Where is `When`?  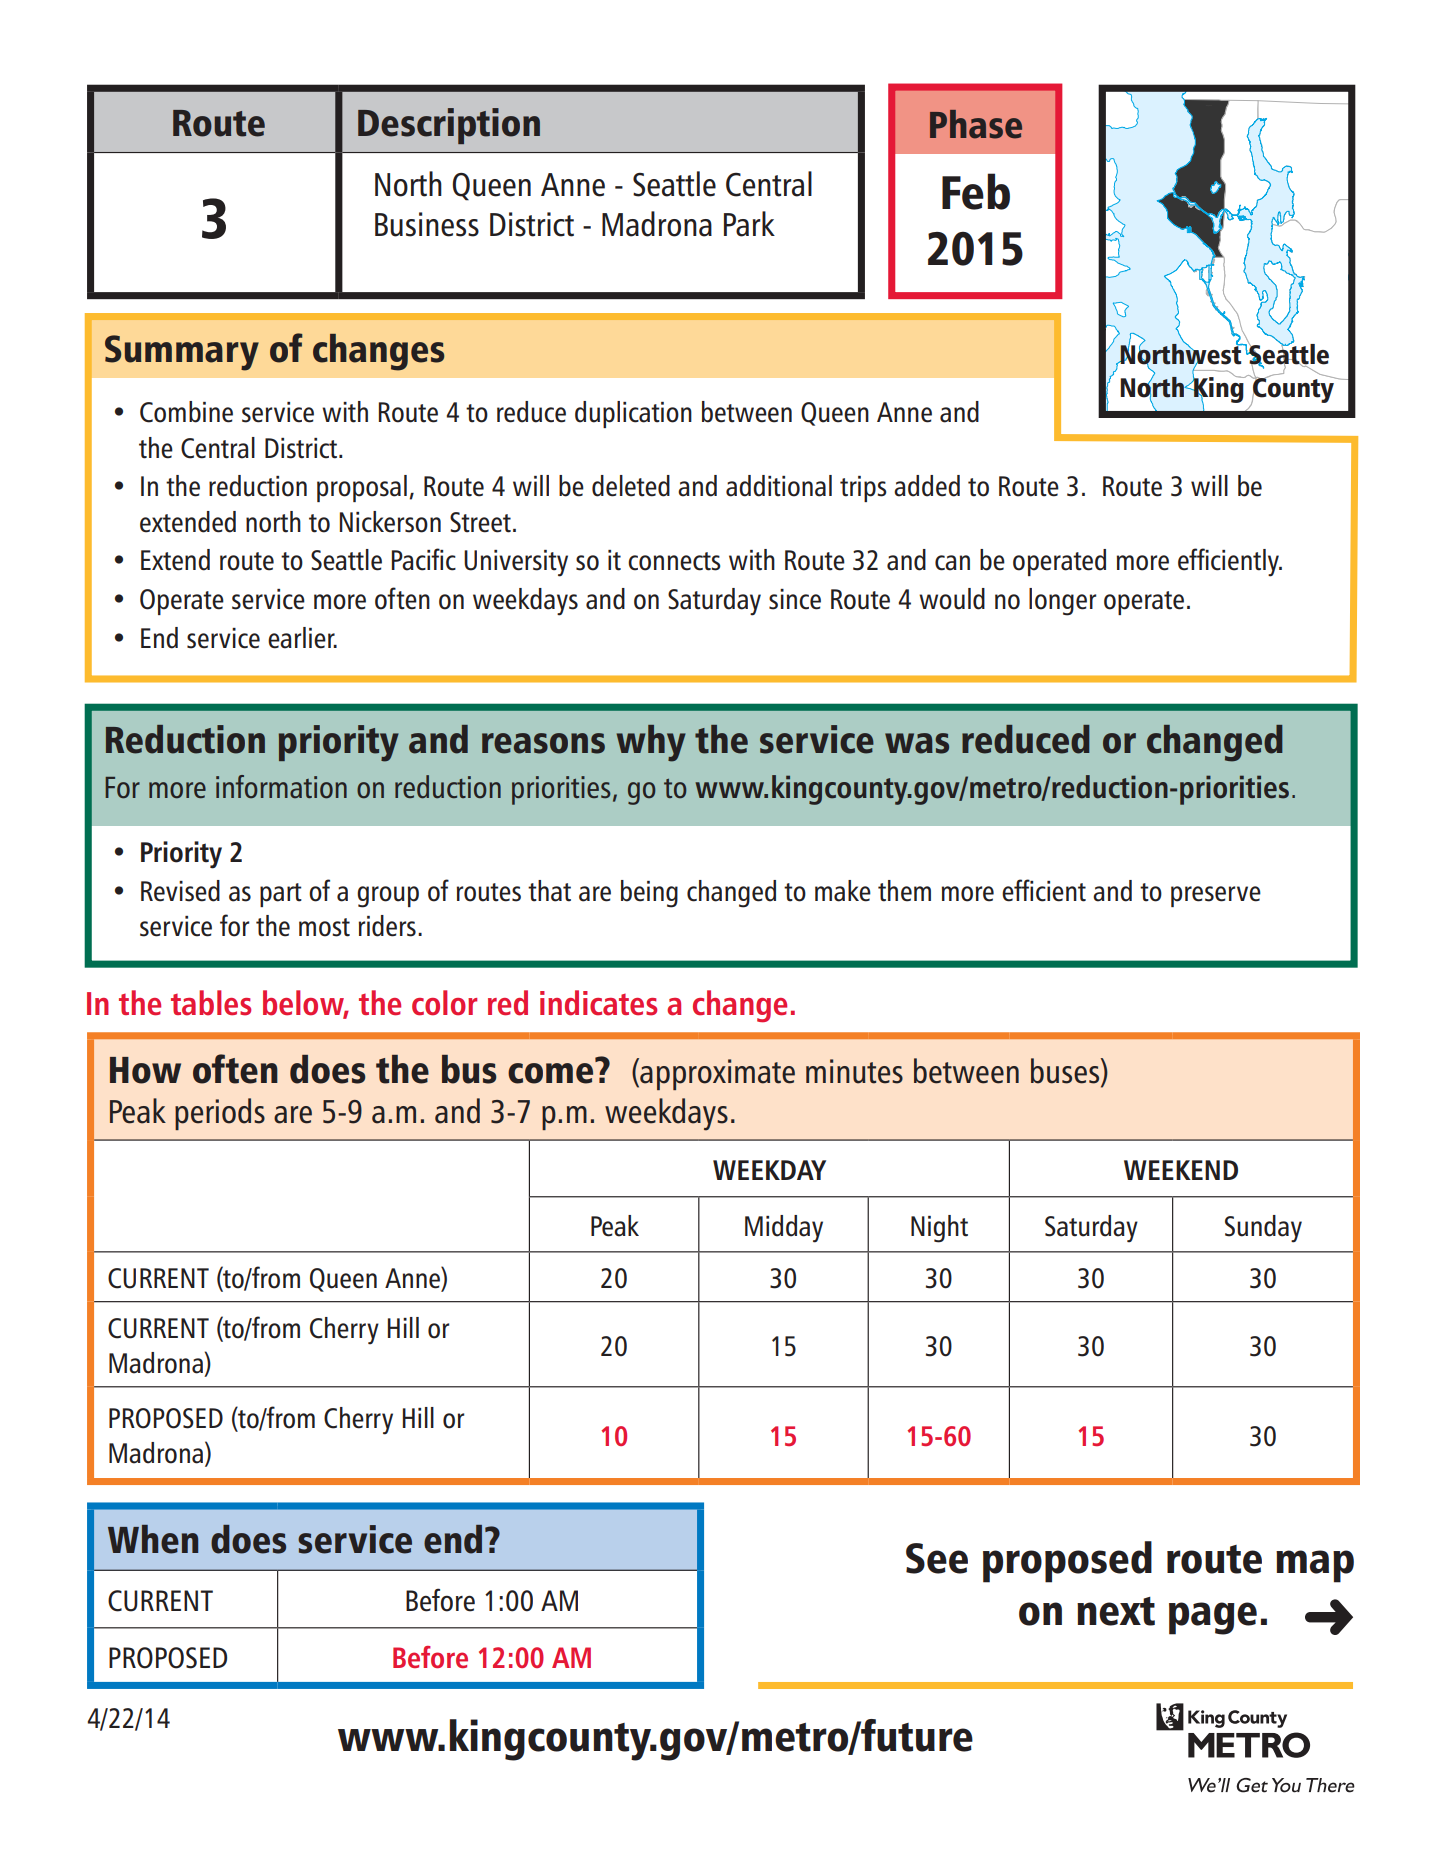
When is located at coordinates (153, 1539).
